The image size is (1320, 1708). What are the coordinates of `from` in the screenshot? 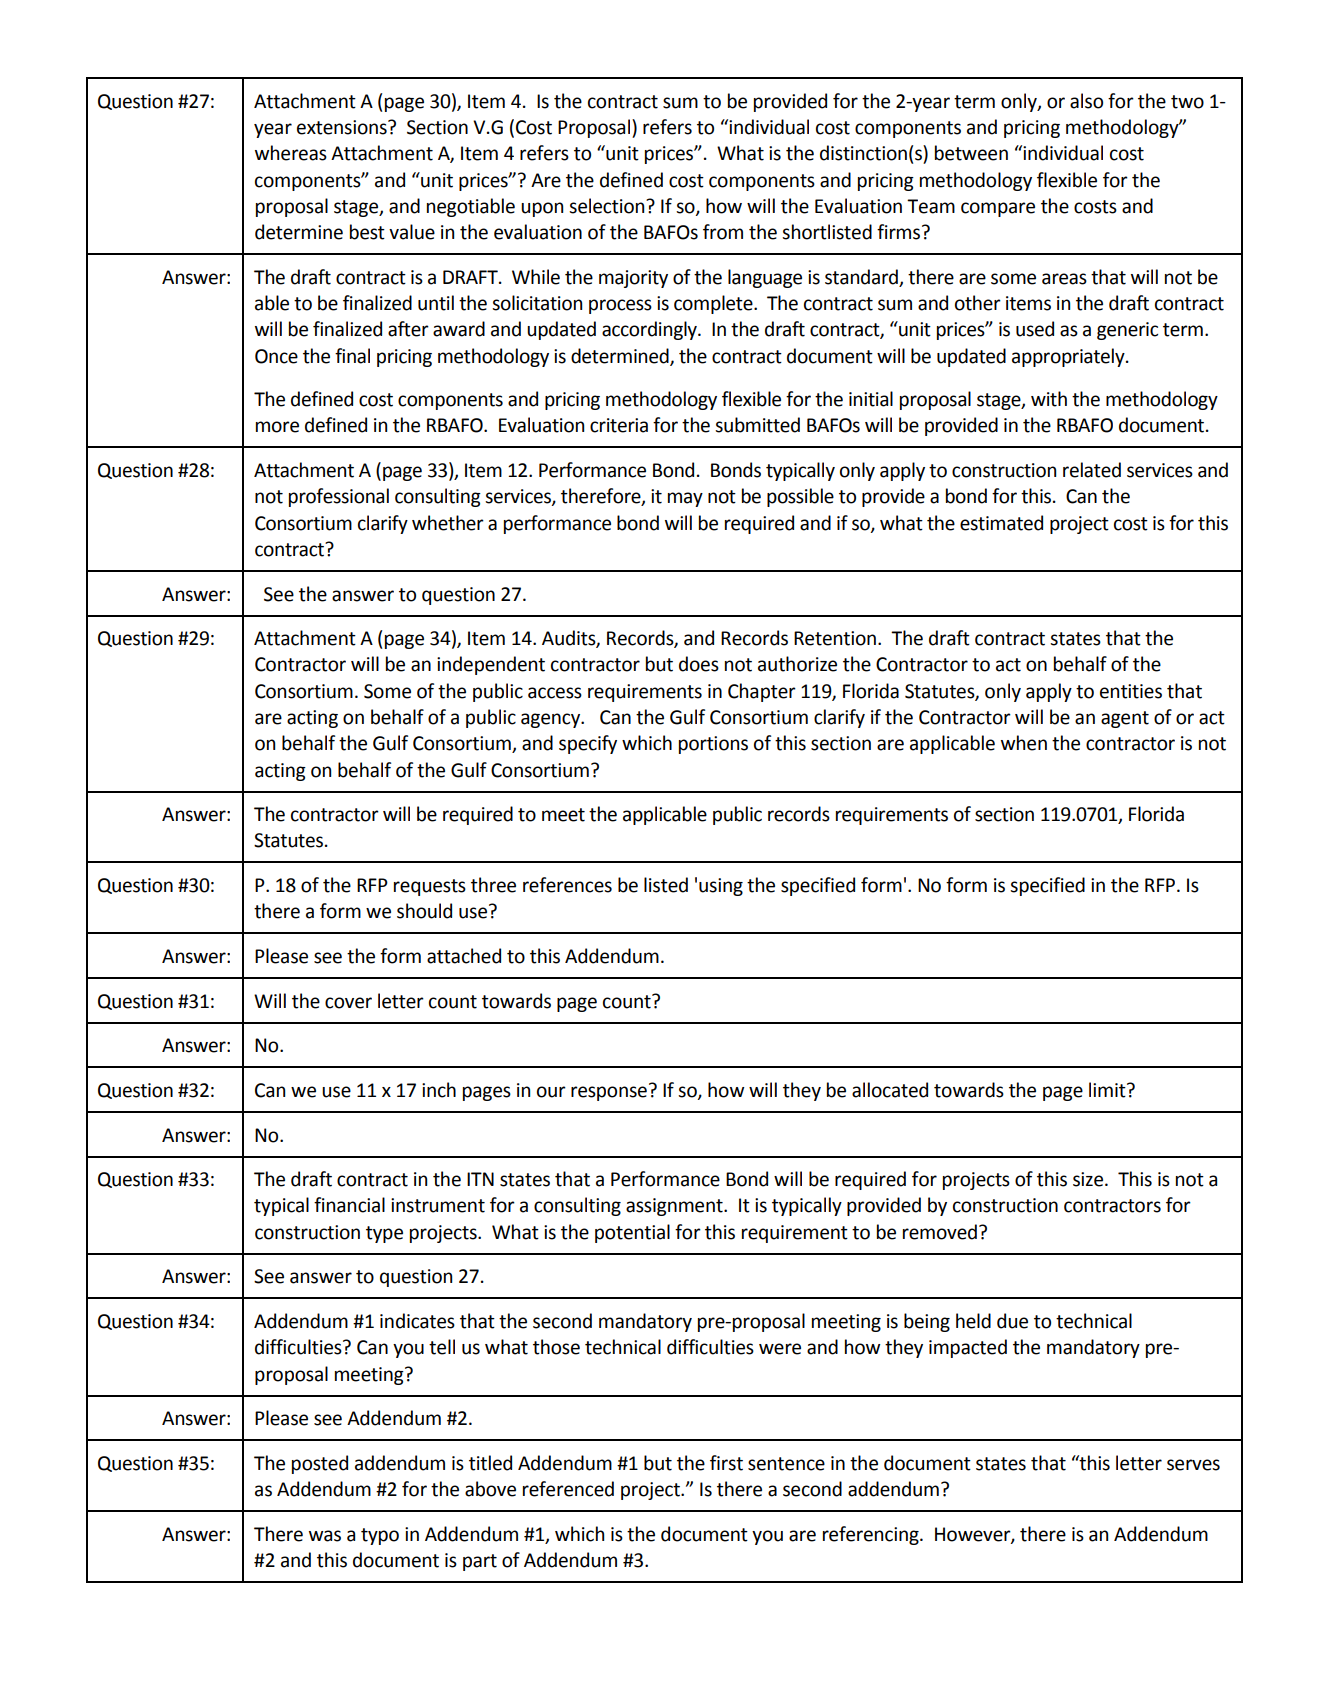 It's located at (723, 232).
